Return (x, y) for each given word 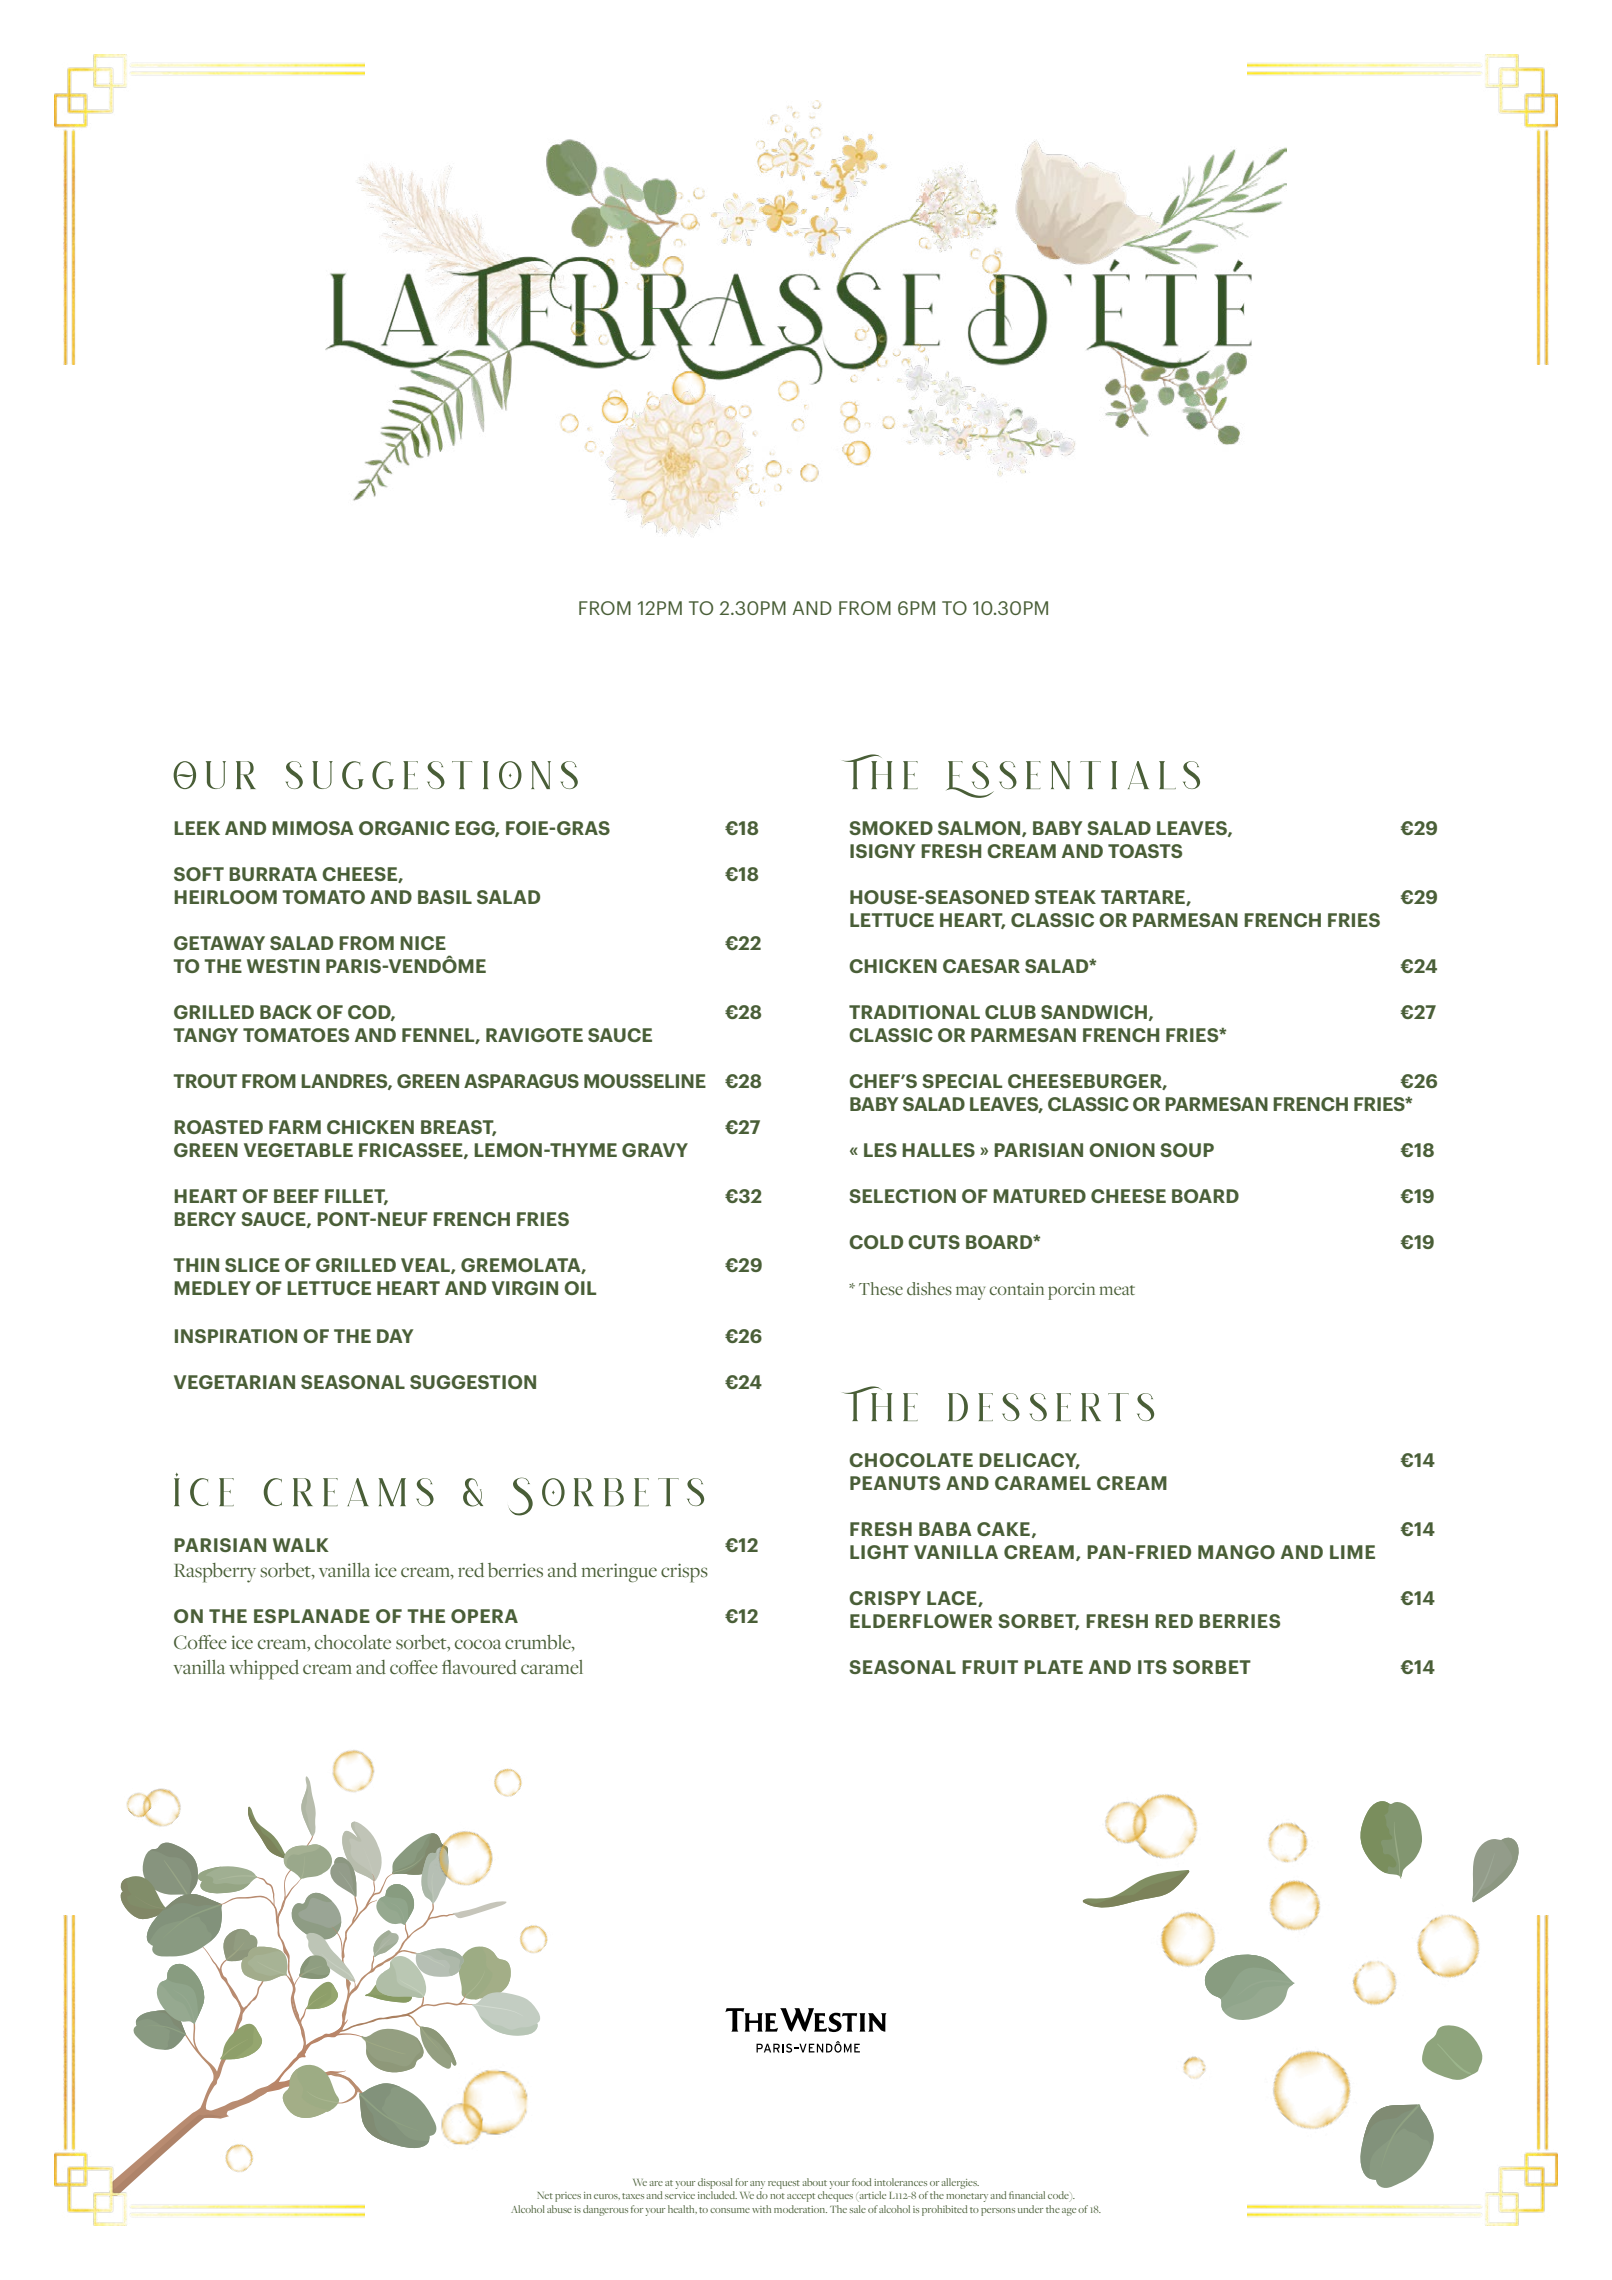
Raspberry (215, 1573)
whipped (264, 1670)
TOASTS (1145, 851)
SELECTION (902, 1196)
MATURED (1039, 1196)
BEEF (296, 1196)
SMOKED (891, 828)
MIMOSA (313, 828)
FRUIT (990, 1667)
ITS (1152, 1667)
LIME (1352, 1552)
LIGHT (879, 1552)
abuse (559, 2209)
